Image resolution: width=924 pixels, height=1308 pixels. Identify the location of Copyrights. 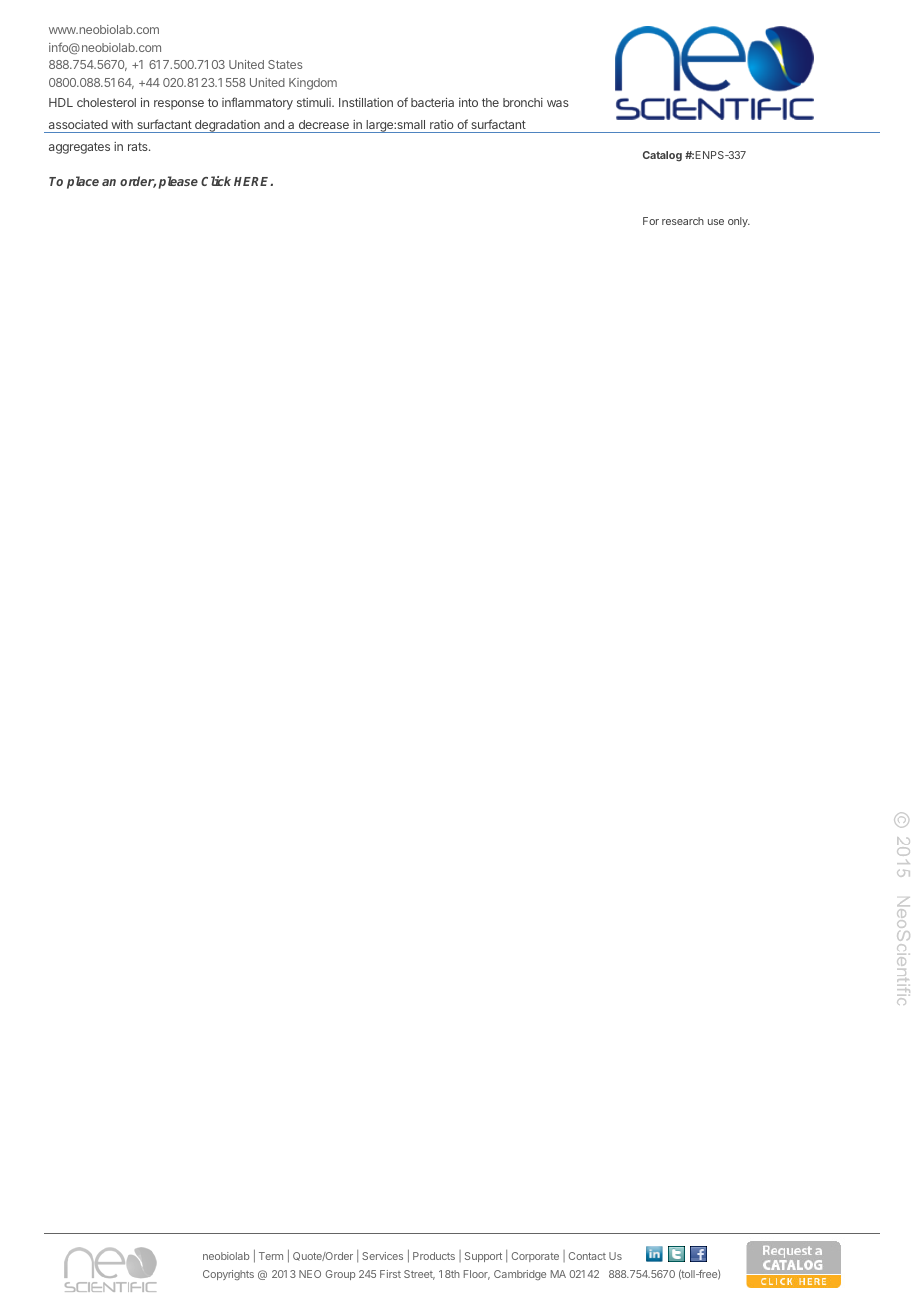
(228, 1275).
